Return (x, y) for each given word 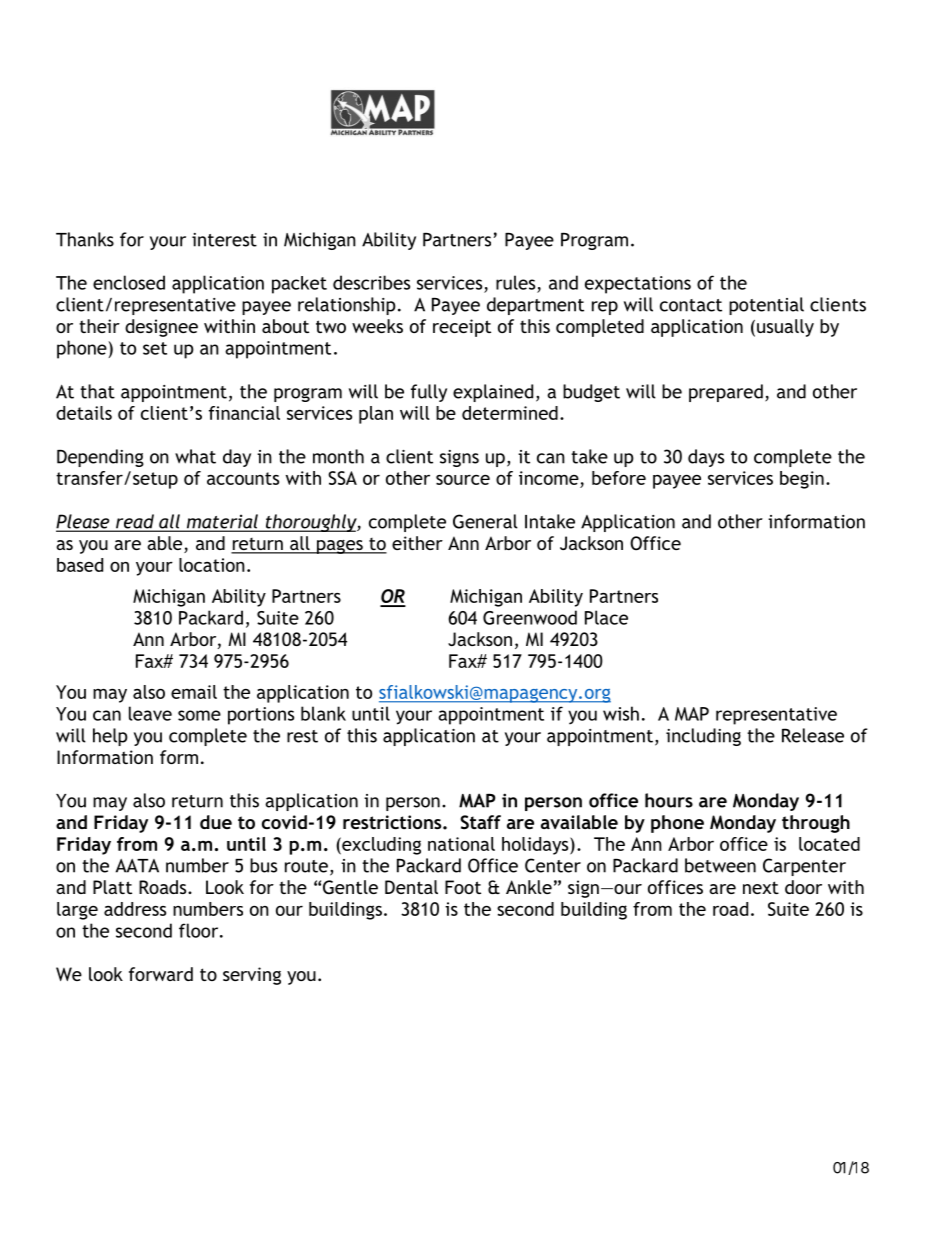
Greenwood (530, 617)
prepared (726, 393)
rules (515, 282)
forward (161, 974)
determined (510, 413)
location (212, 565)
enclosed (129, 282)
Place (606, 617)
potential (766, 306)
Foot (463, 887)
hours (669, 800)
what (195, 456)
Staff (480, 822)
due (216, 822)
